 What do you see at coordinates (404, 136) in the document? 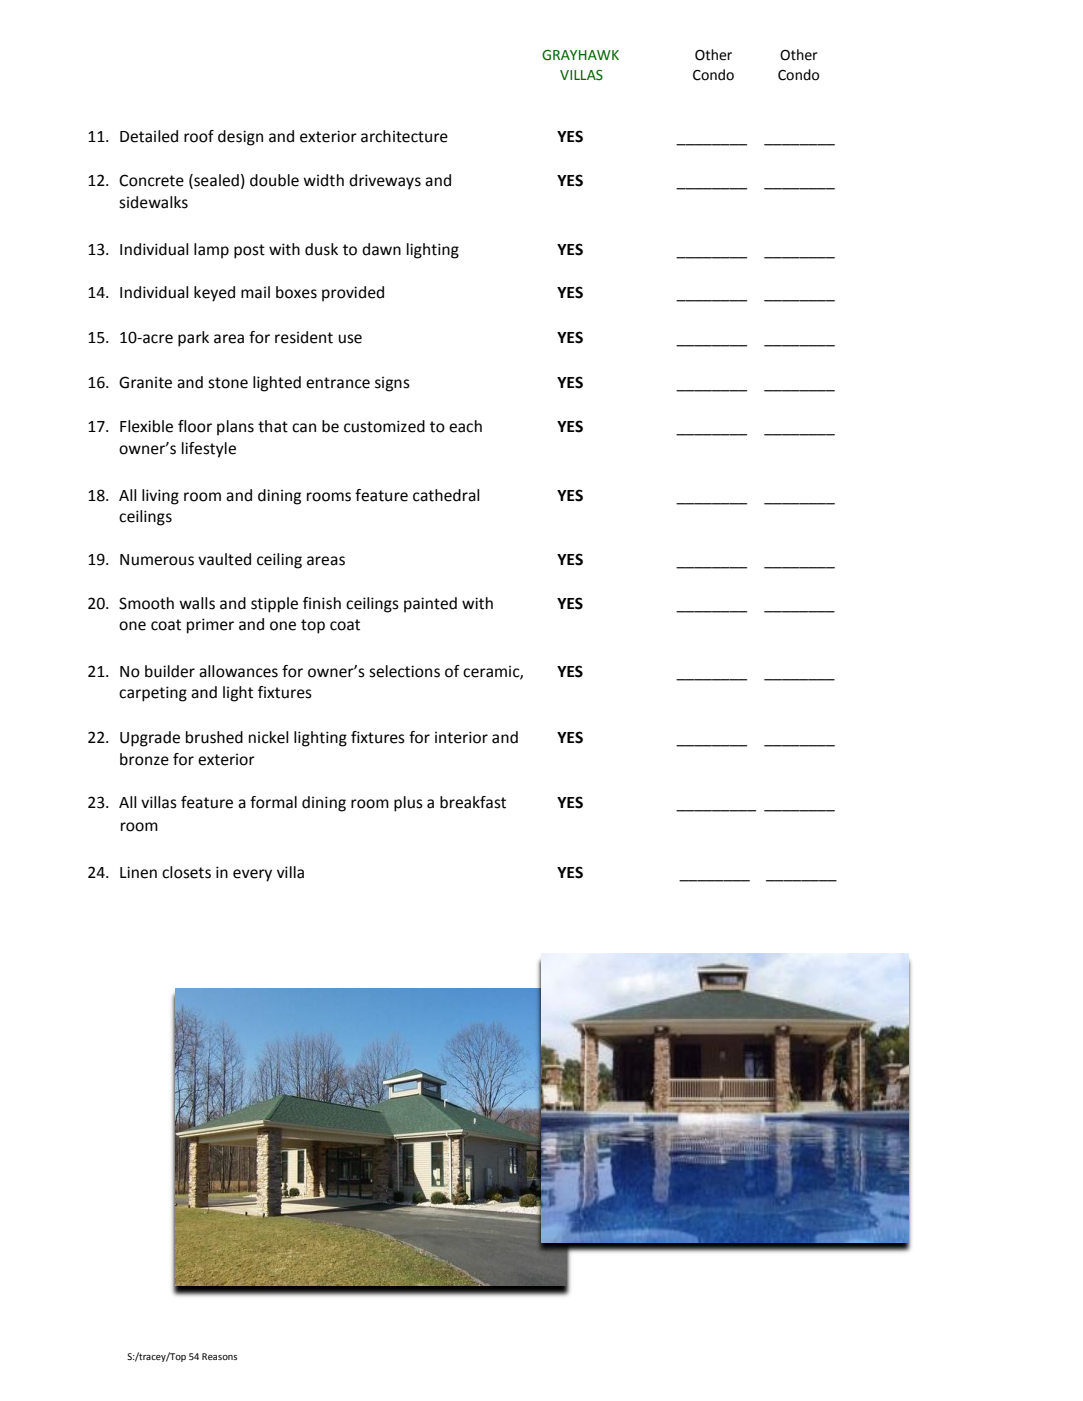
I see `architecture` at bounding box center [404, 136].
